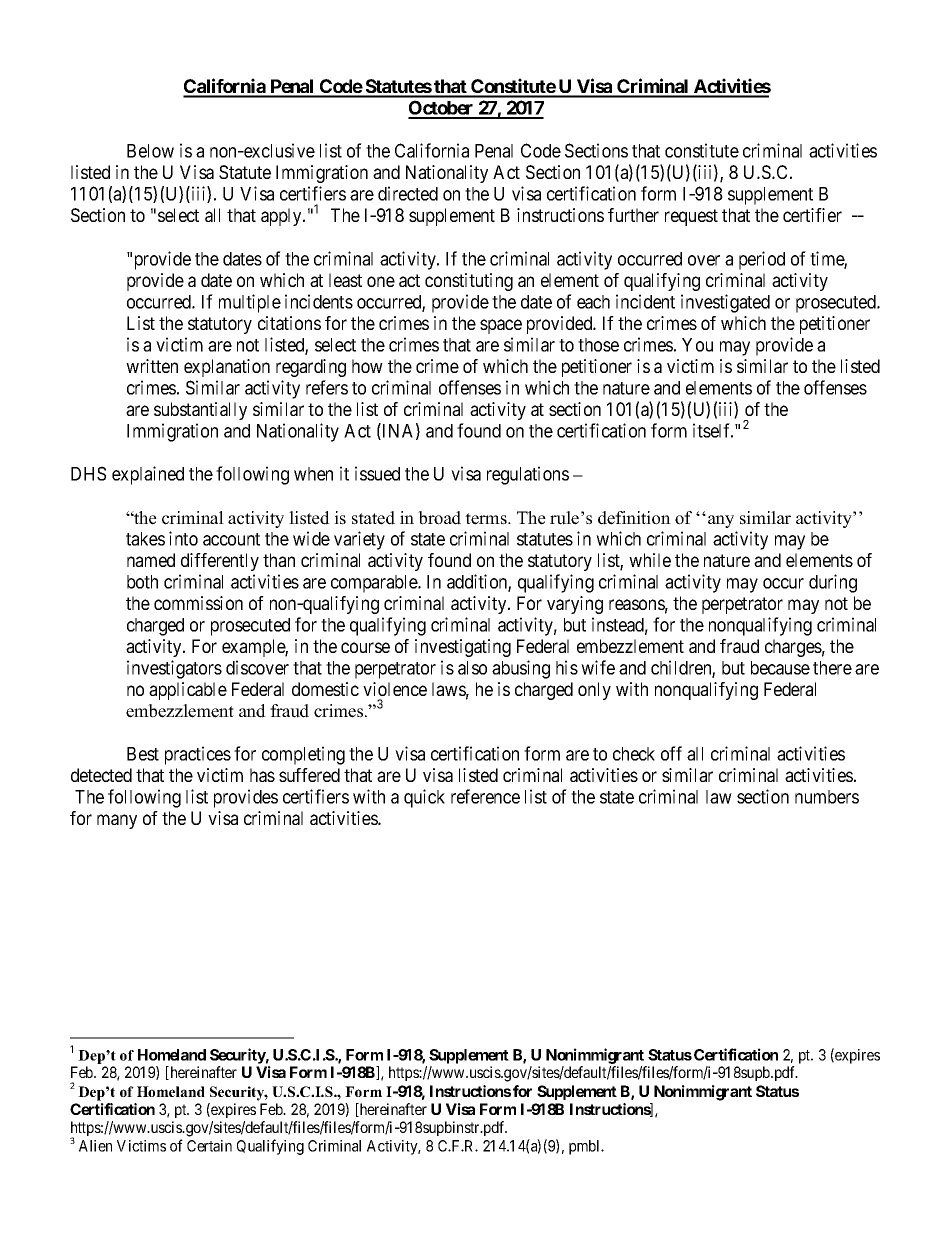  Describe the element at coordinates (150, 151) in the document. I see `Below` at that location.
